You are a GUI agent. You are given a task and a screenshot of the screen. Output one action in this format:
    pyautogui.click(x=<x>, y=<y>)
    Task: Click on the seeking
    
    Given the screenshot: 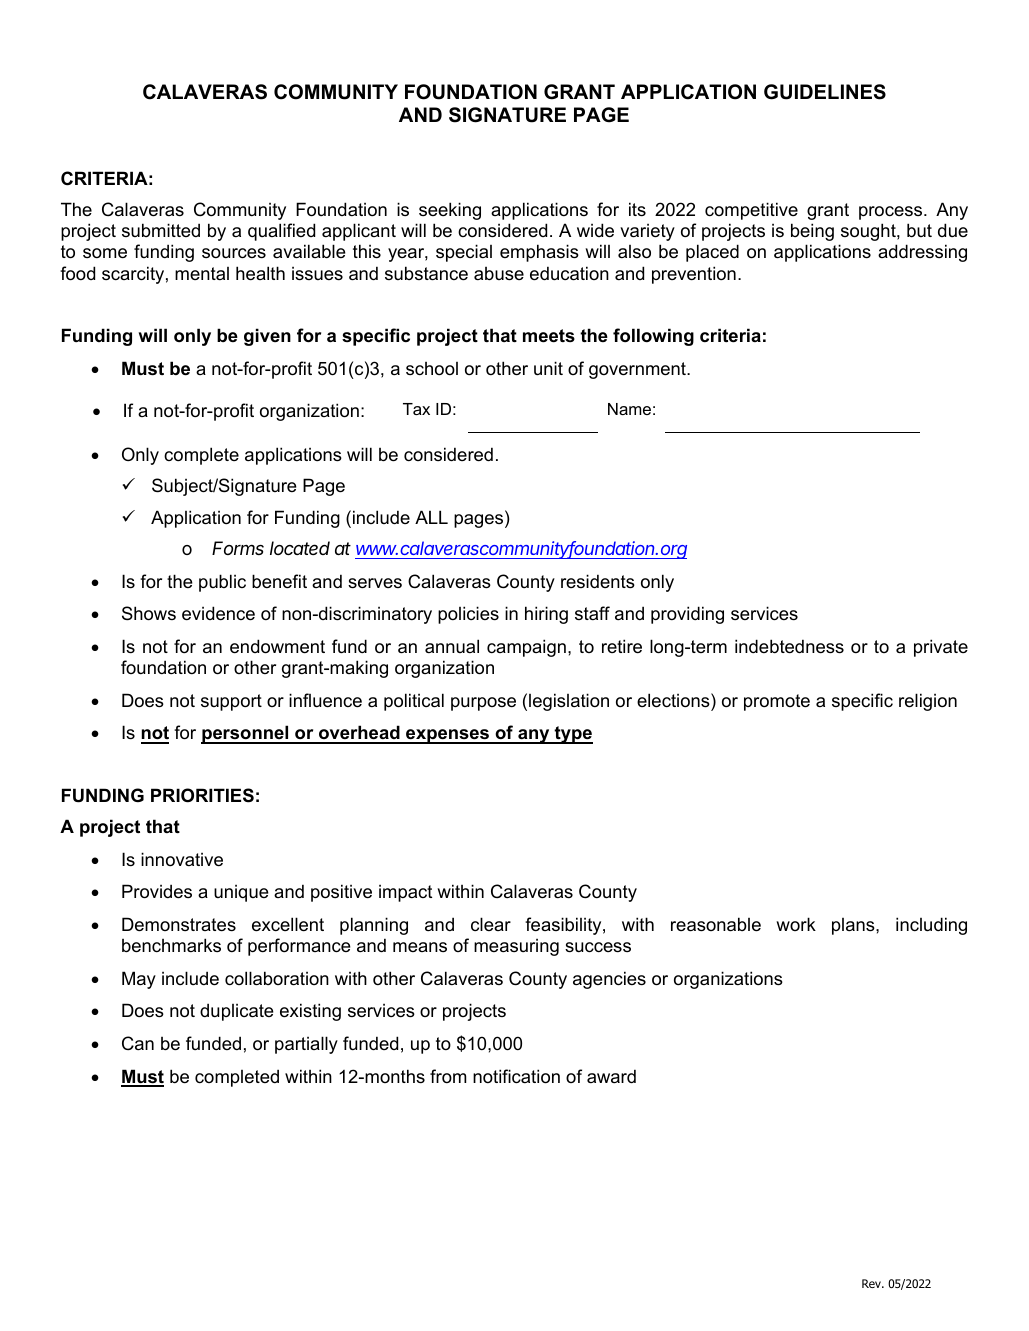 What is the action you would take?
    pyautogui.click(x=450, y=211)
